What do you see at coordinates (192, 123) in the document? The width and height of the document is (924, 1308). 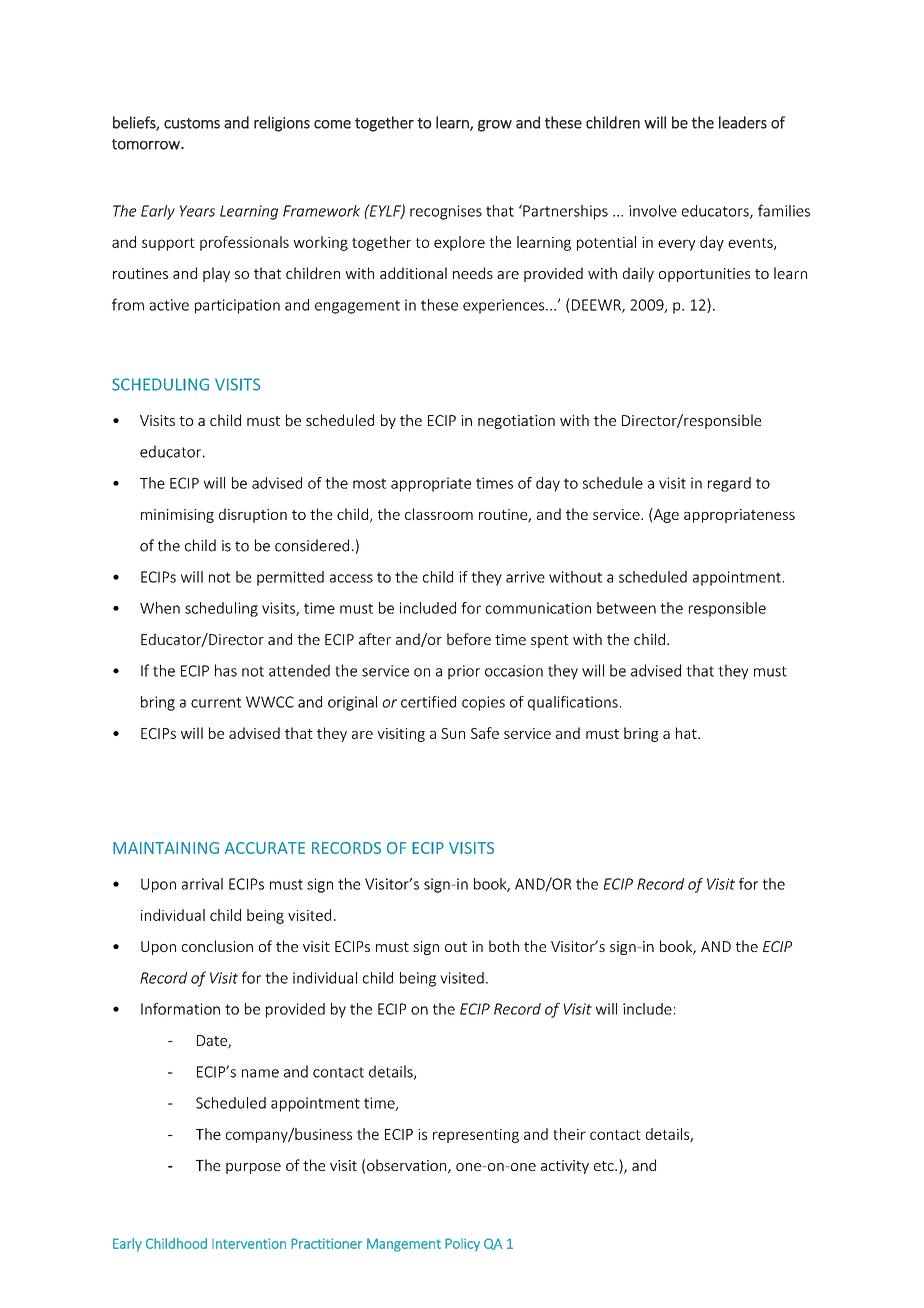 I see `customs` at bounding box center [192, 123].
